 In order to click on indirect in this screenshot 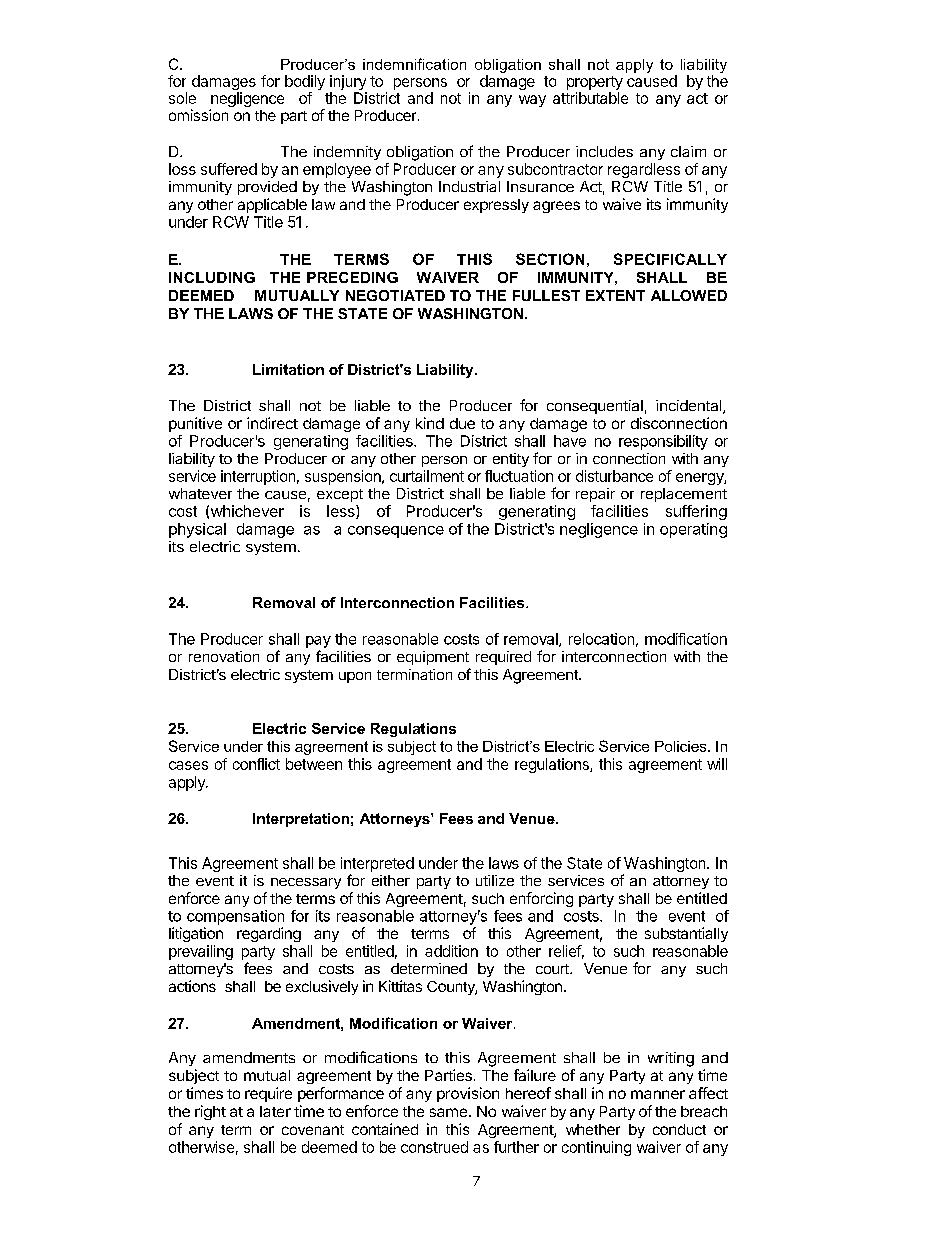, I will do `click(272, 423)`.
